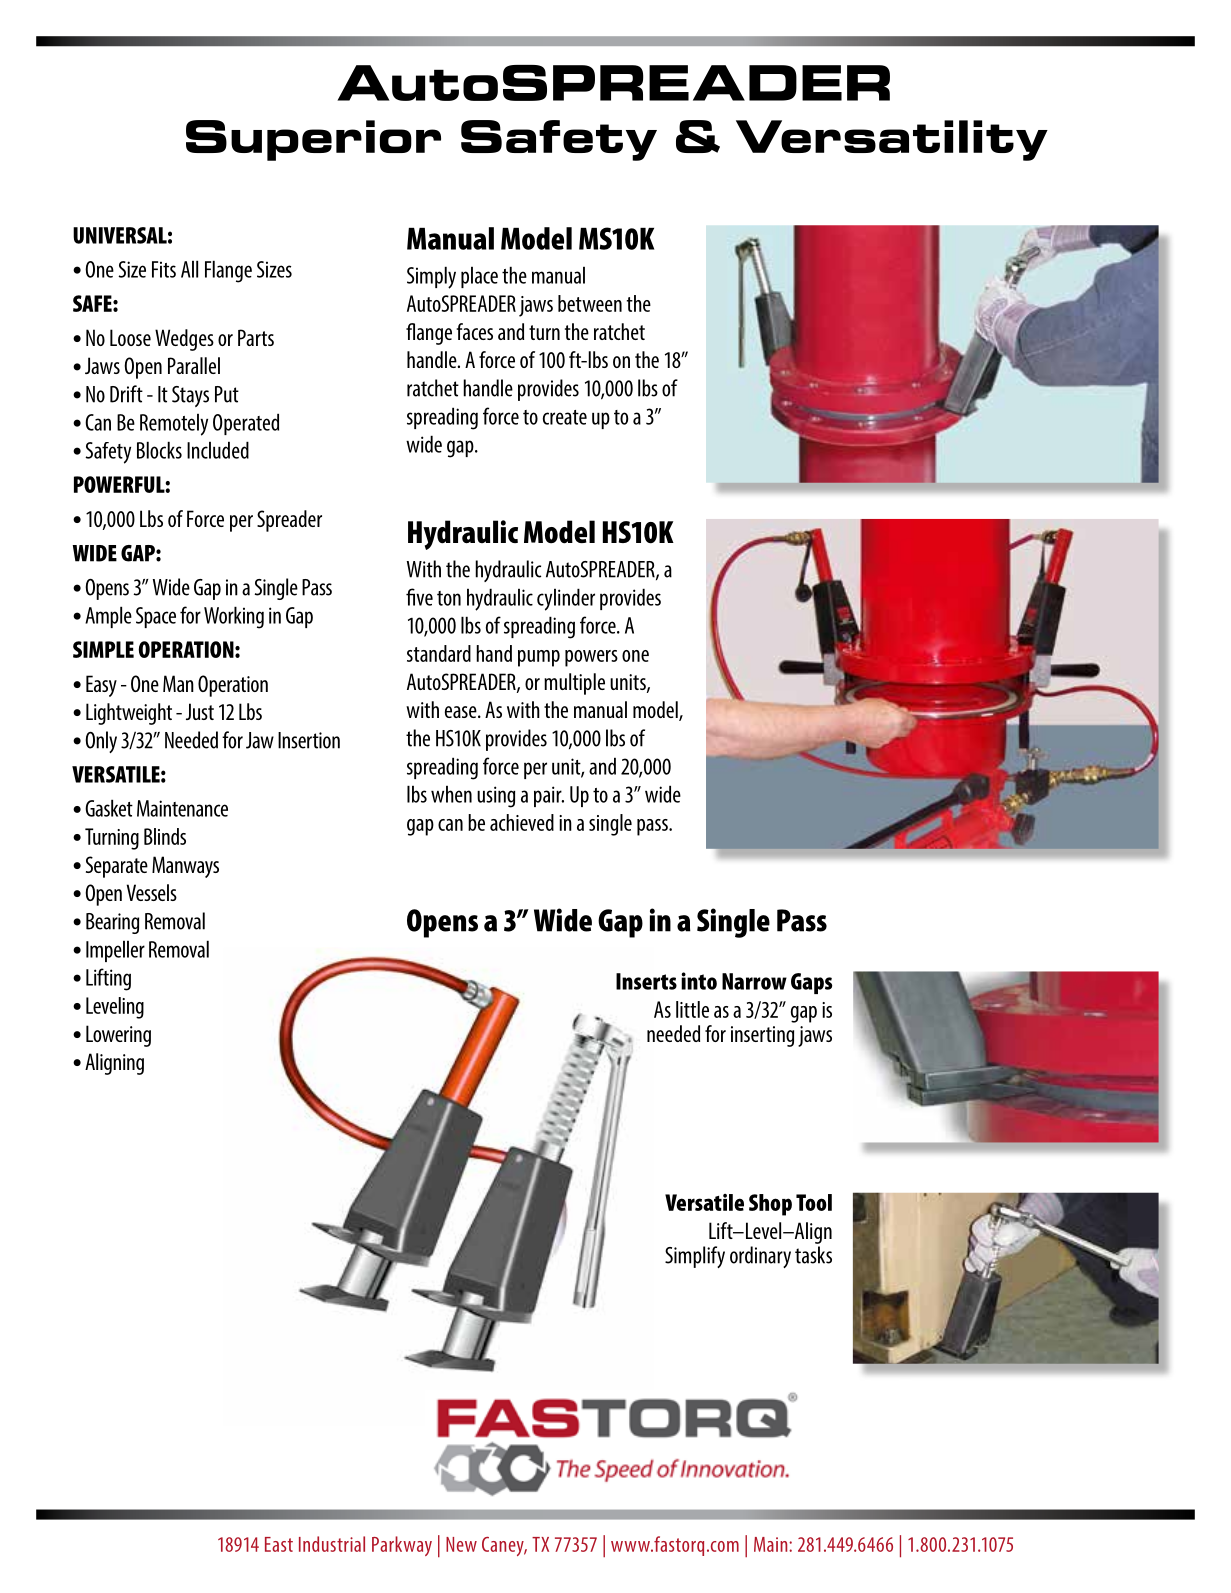 The width and height of the document is (1231, 1593). I want to click on powers, so click(591, 658).
